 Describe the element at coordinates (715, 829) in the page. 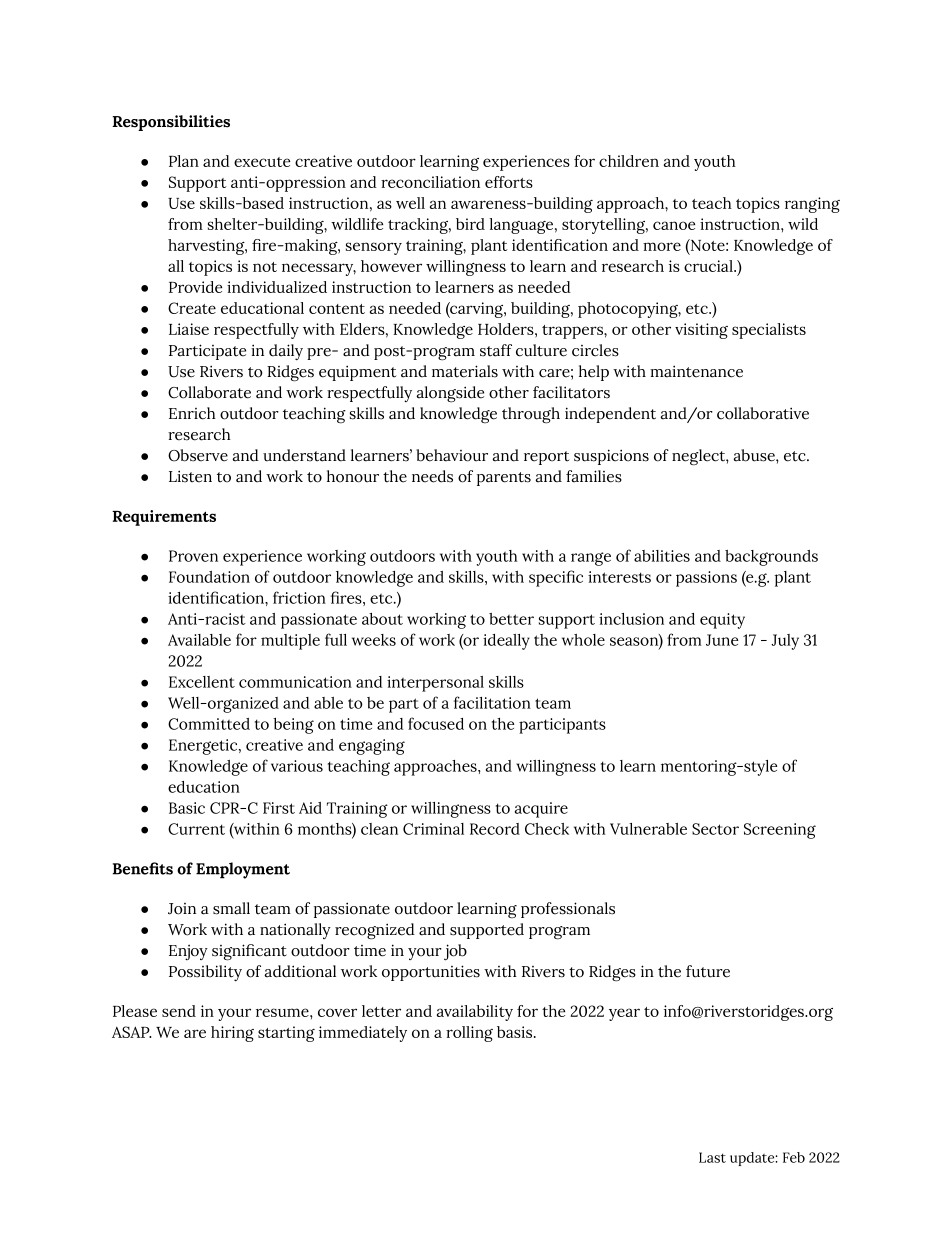

I see `Sector` at that location.
